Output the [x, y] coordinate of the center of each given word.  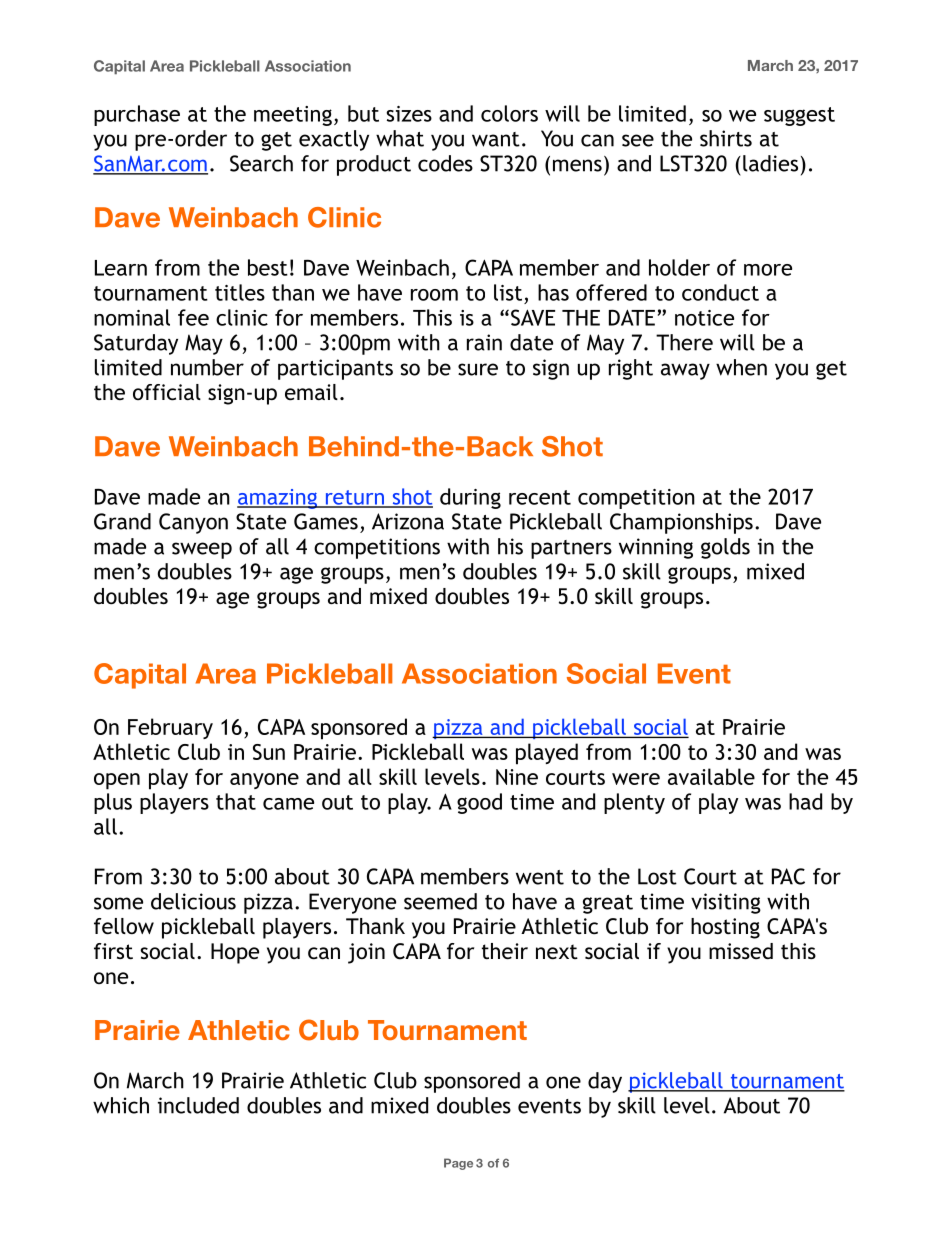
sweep [202, 550]
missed [741, 951]
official [167, 392]
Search [261, 163]
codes [445, 163]
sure [478, 369]
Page [458, 1164]
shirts [726, 138]
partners [571, 549]
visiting [726, 903]
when [741, 367]
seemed [440, 901]
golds [725, 548]
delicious [193, 901]
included [198, 1105]
